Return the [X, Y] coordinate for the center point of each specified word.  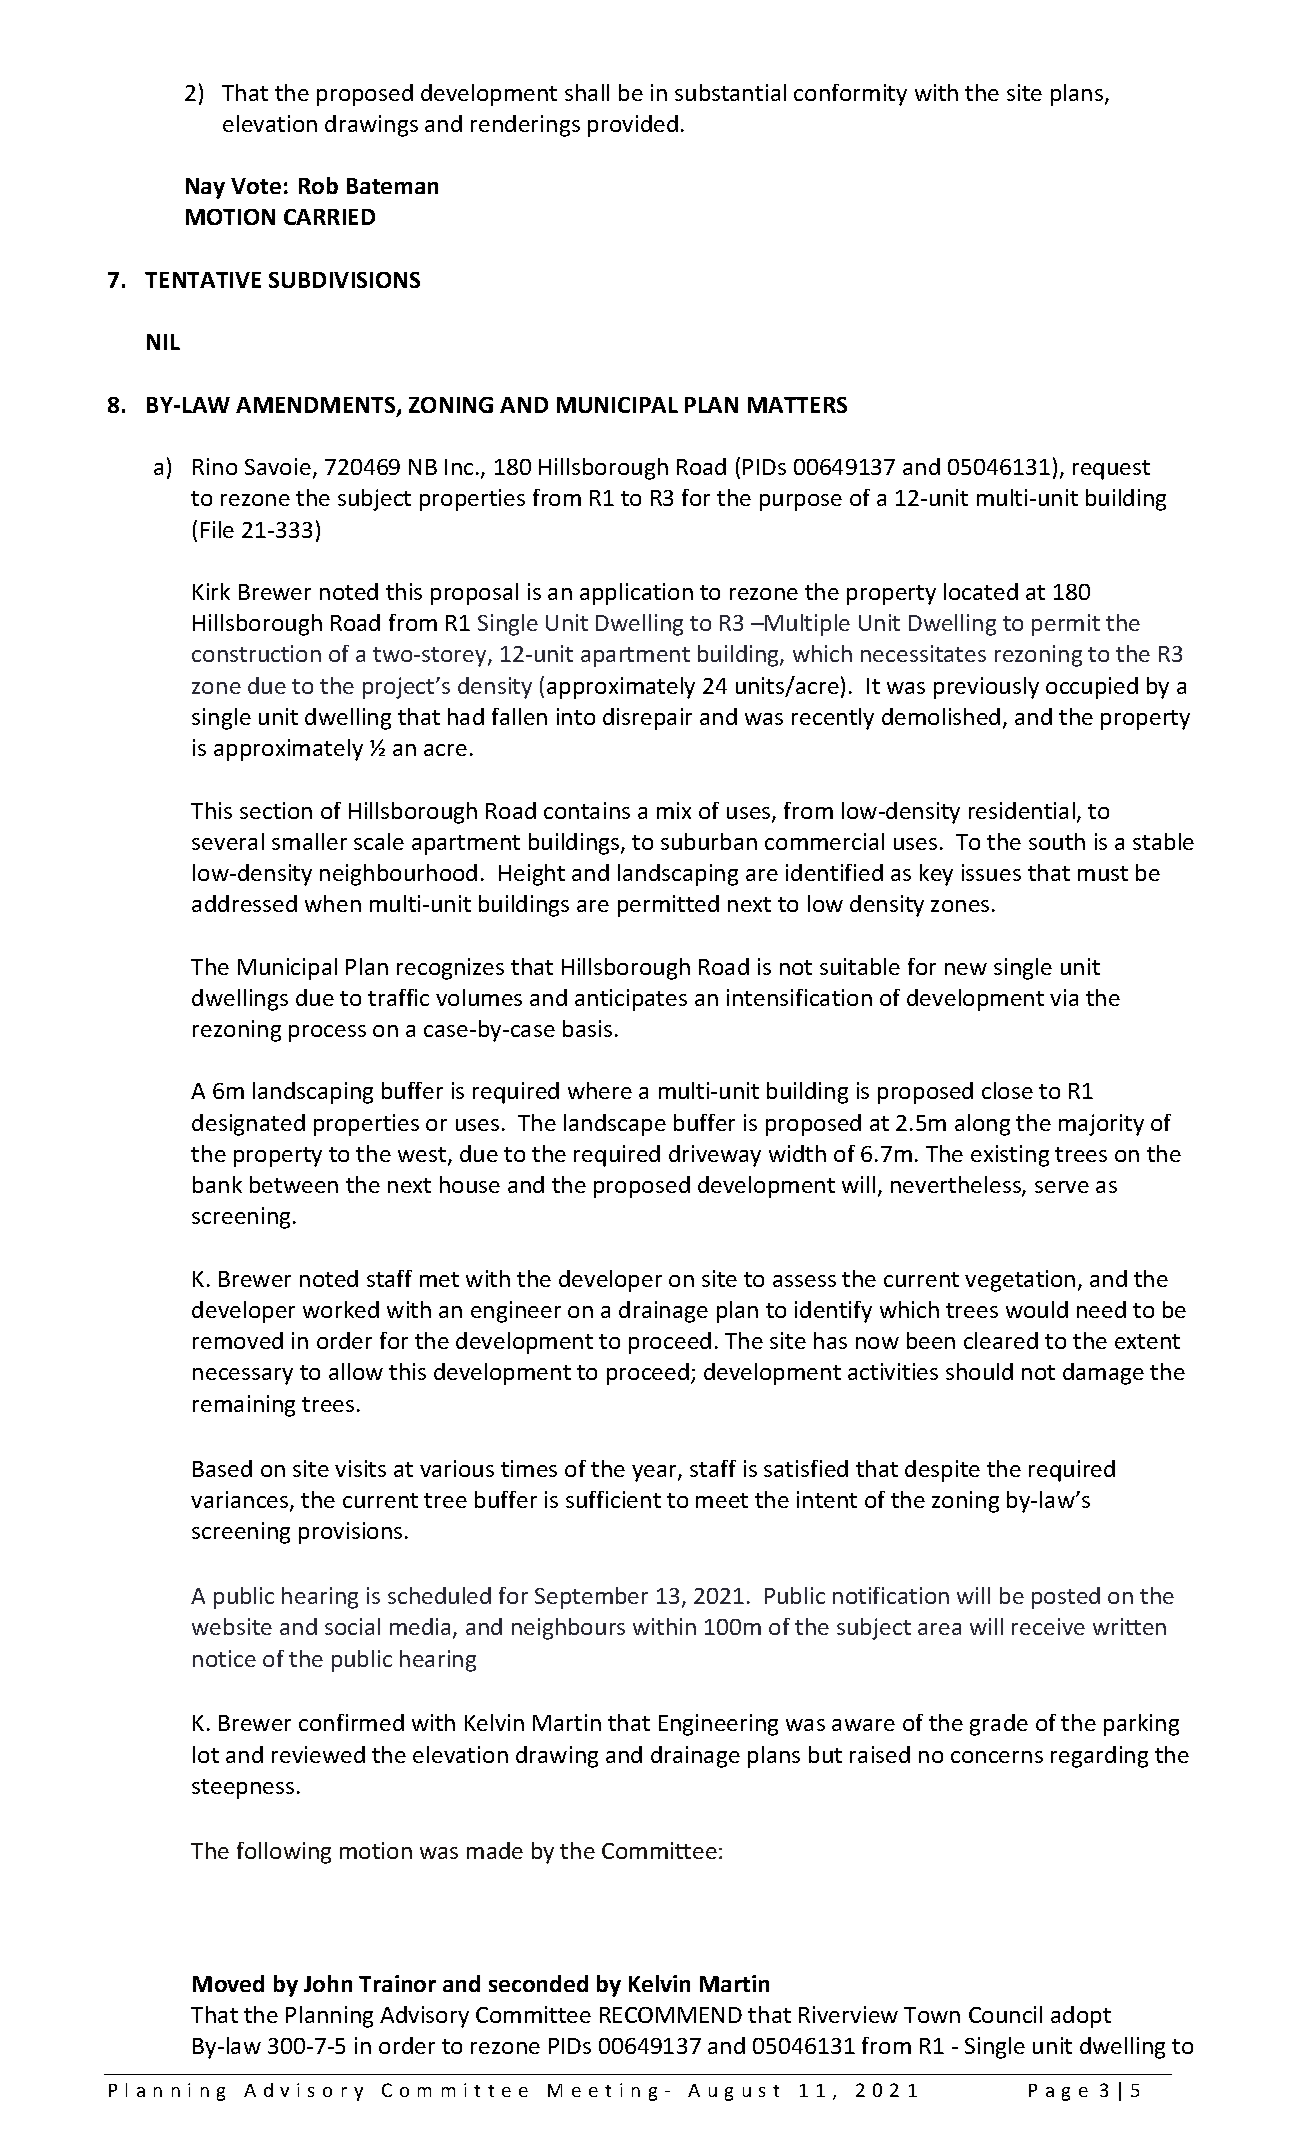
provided [633, 126]
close [1007, 1090]
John [328, 1983]
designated [248, 1125]
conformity [850, 95]
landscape [615, 1125]
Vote [256, 186]
